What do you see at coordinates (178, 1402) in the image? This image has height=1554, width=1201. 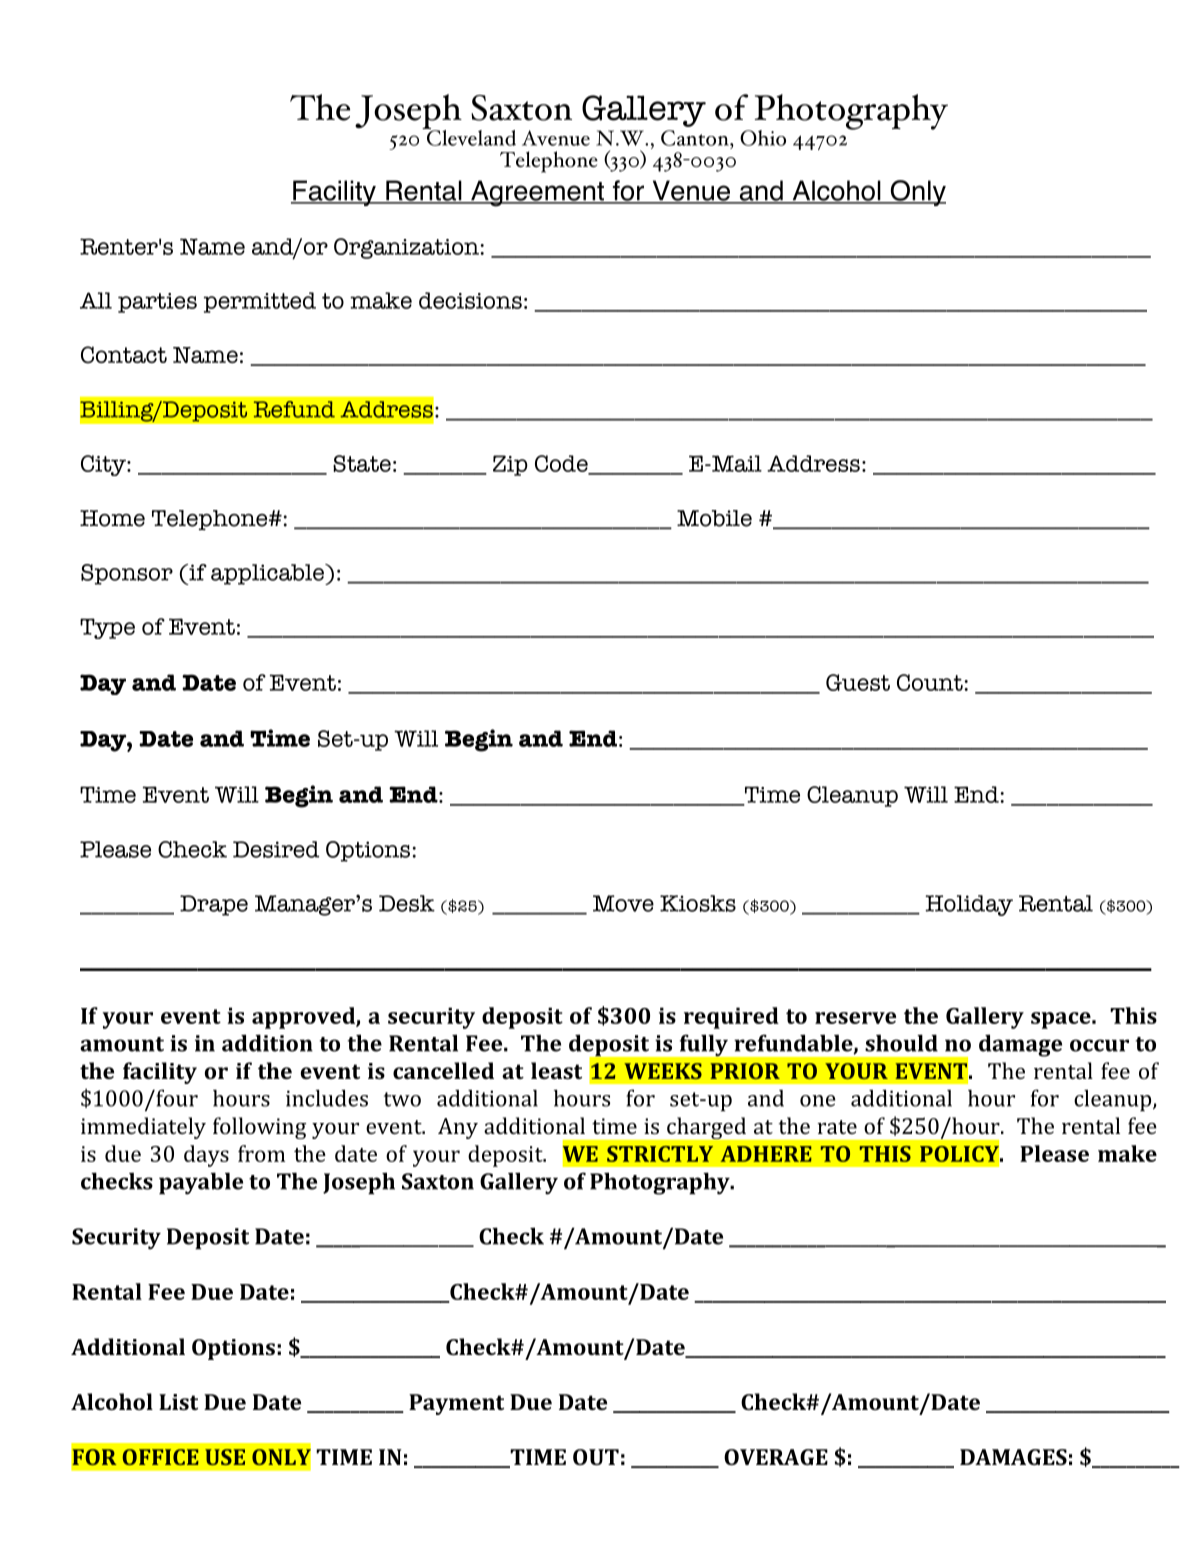 I see `List` at bounding box center [178, 1402].
